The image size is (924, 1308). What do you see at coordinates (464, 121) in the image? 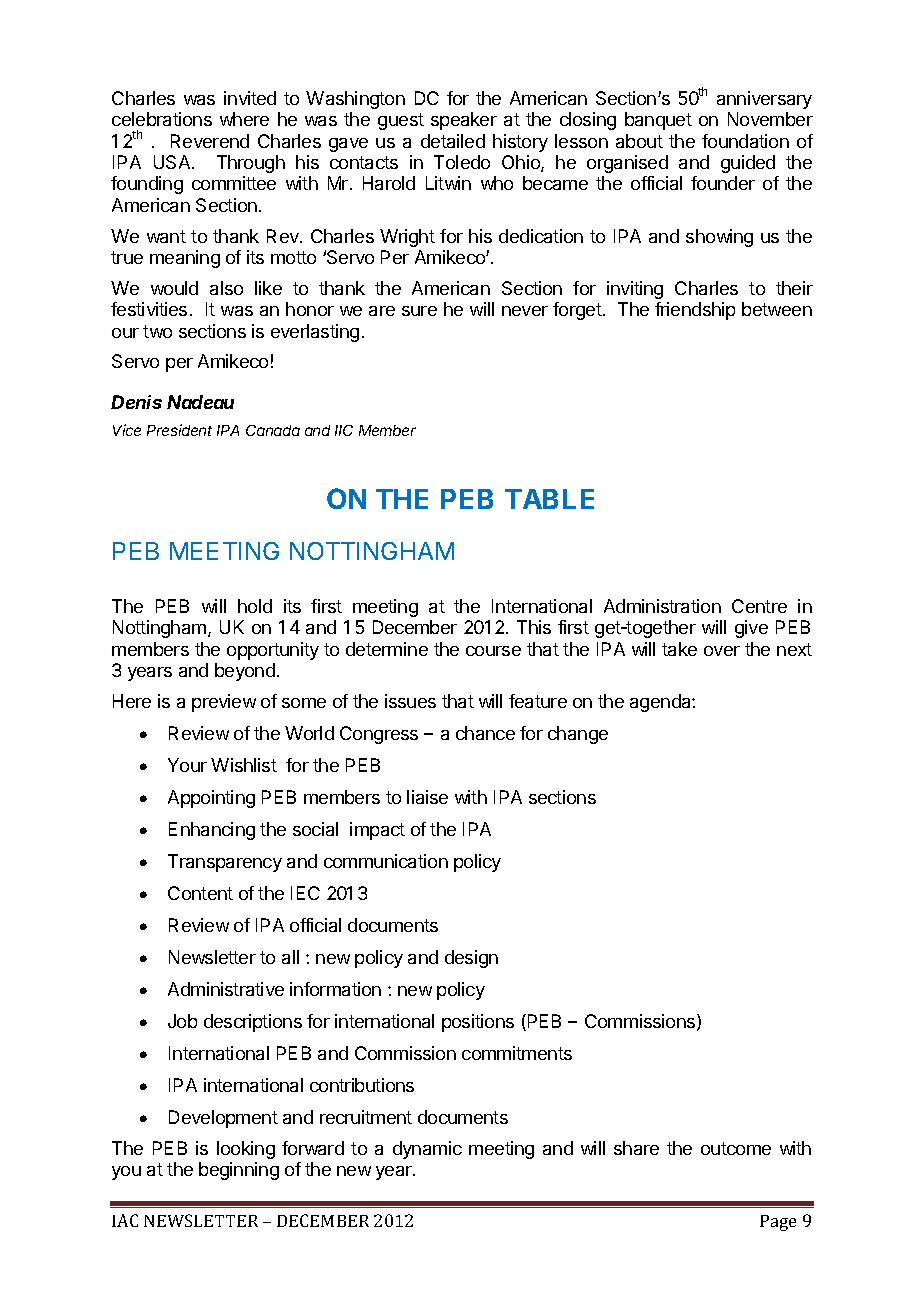
I see `speaker` at bounding box center [464, 121].
